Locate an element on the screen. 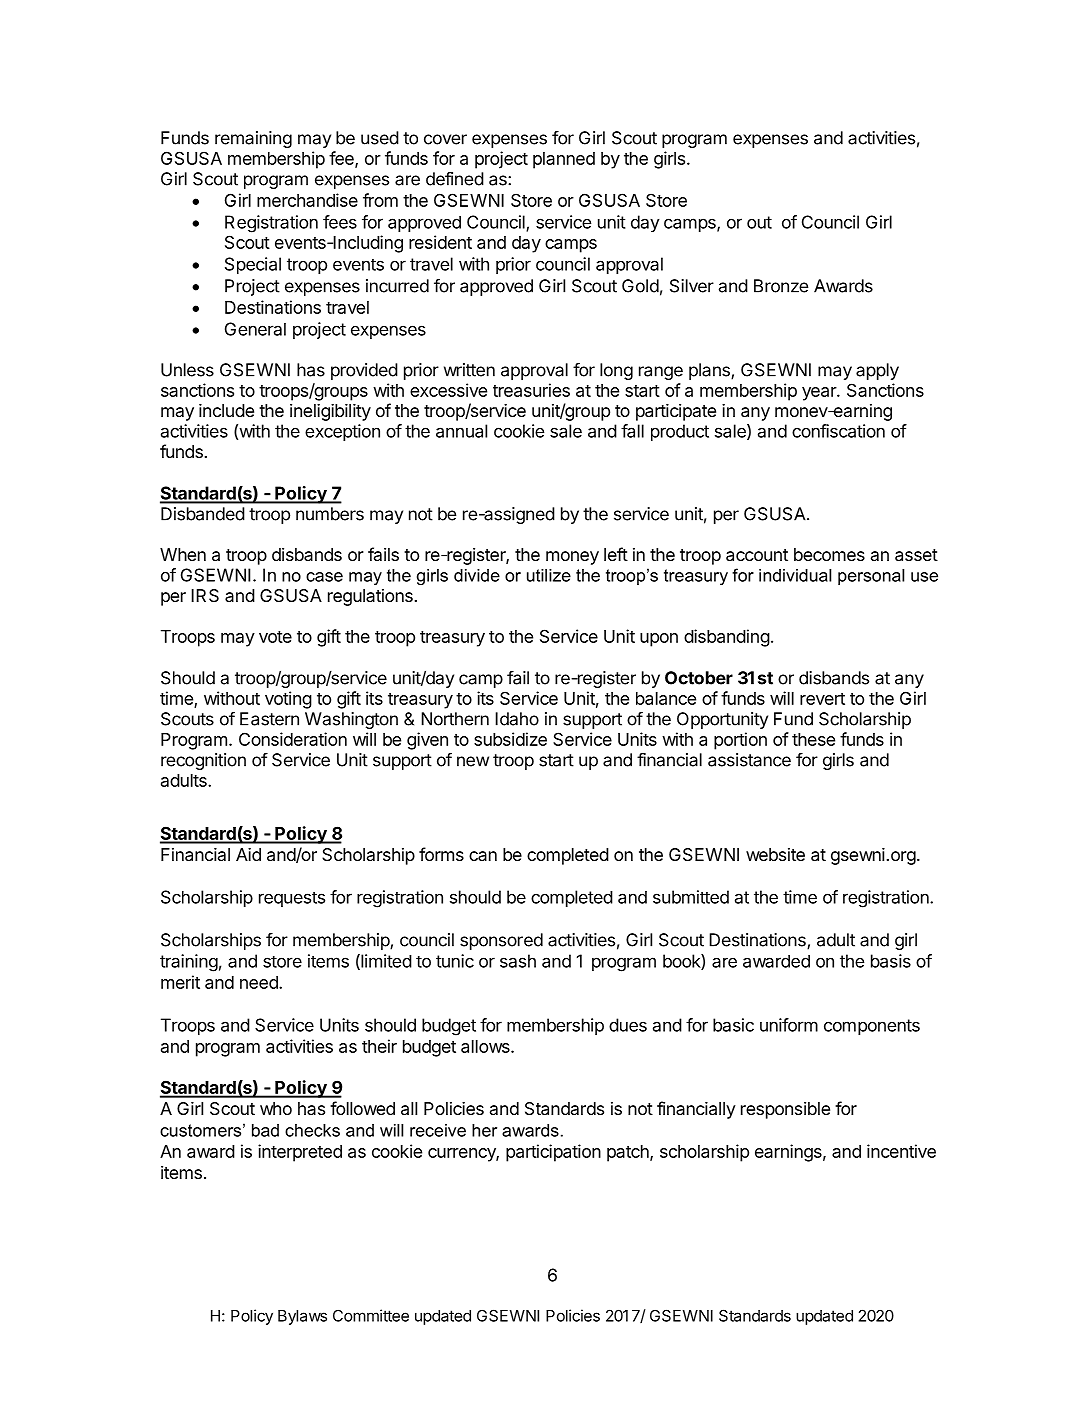  remaining is located at coordinates (253, 139).
